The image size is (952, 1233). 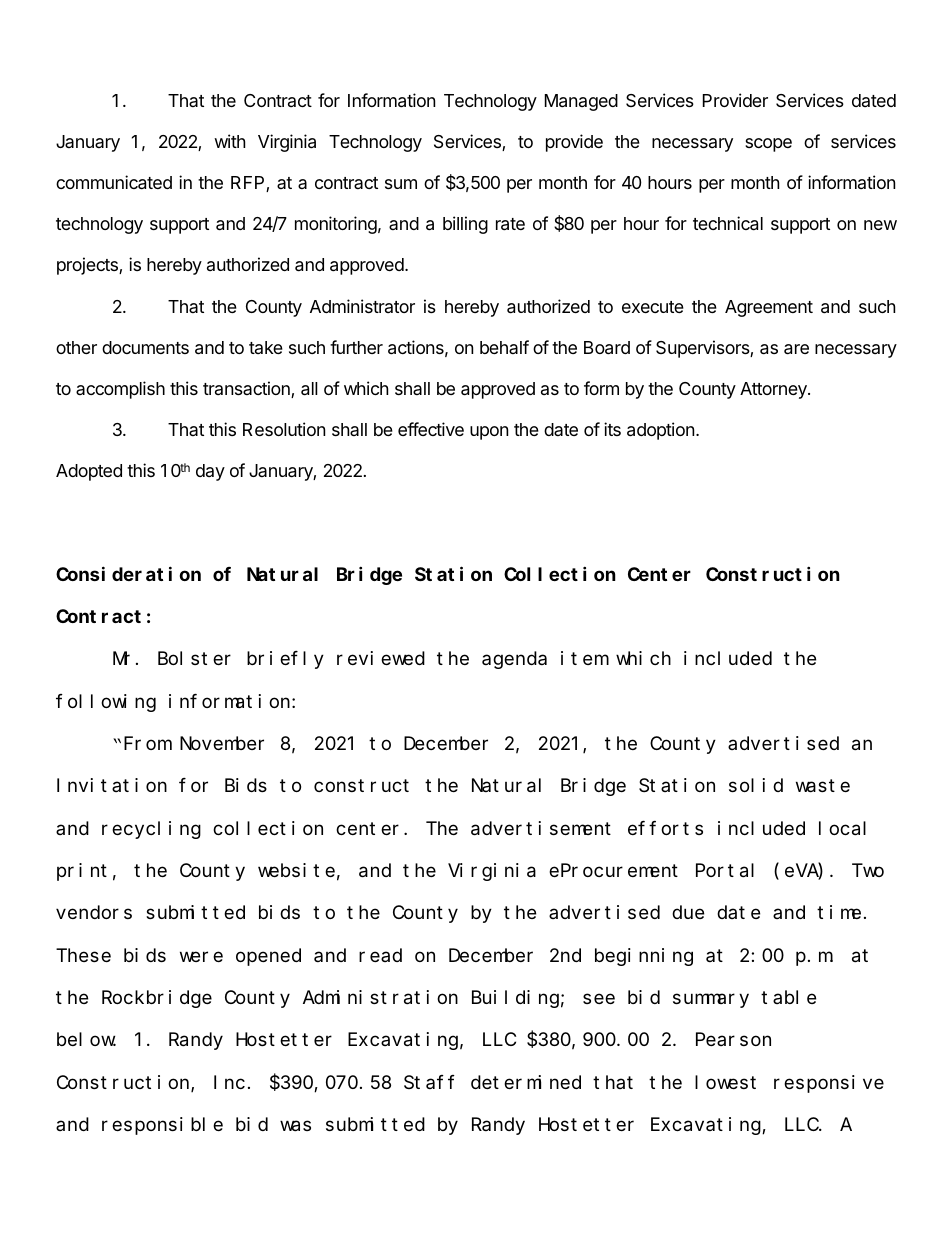 What do you see at coordinates (229, 141) in the screenshot?
I see `with` at bounding box center [229, 141].
